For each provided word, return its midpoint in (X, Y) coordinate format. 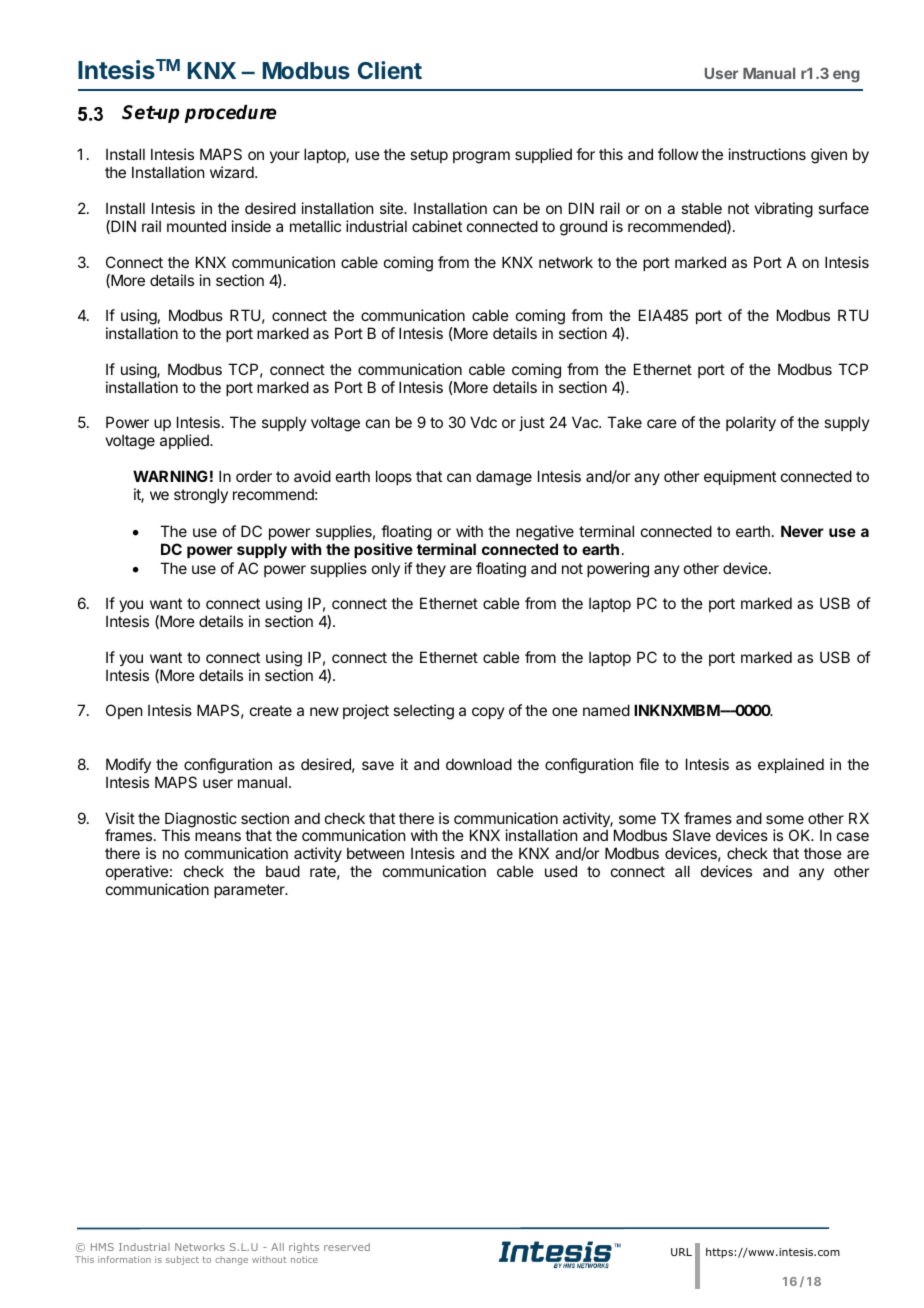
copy (488, 713)
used (561, 871)
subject (182, 1260)
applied (185, 441)
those (823, 853)
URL (681, 1252)
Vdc (483, 422)
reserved (347, 1247)
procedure (230, 114)
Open (124, 711)
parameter (250, 891)
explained (791, 765)
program (481, 157)
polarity (751, 423)
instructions (767, 154)
